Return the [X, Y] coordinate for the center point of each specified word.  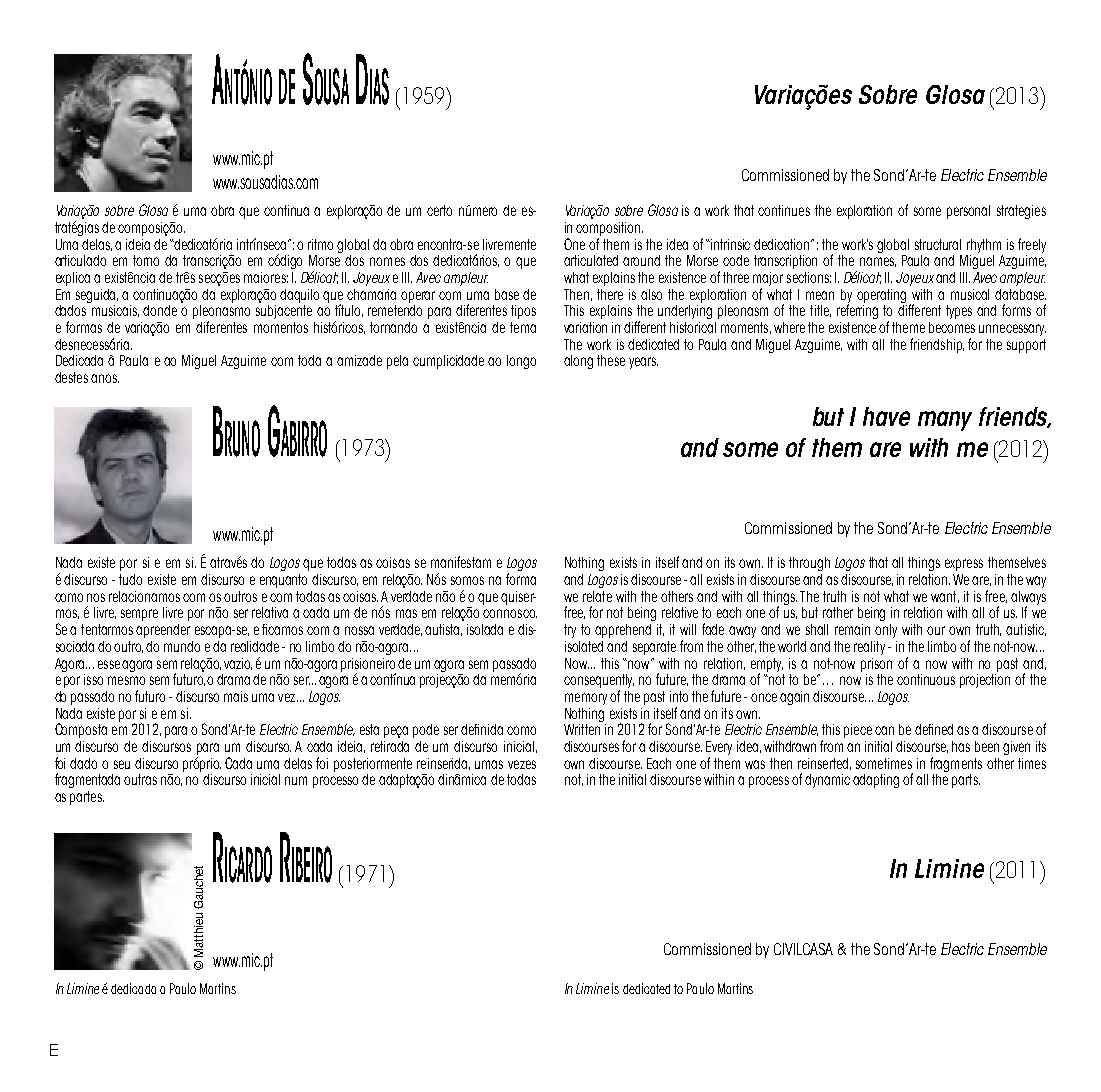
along [578, 362]
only [886, 631]
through [809, 564]
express [964, 565]
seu [122, 764]
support [1026, 346]
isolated [584, 646]
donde [160, 310]
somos [467, 580]
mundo [182, 646]
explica [73, 279]
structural [938, 244]
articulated [591, 260]
